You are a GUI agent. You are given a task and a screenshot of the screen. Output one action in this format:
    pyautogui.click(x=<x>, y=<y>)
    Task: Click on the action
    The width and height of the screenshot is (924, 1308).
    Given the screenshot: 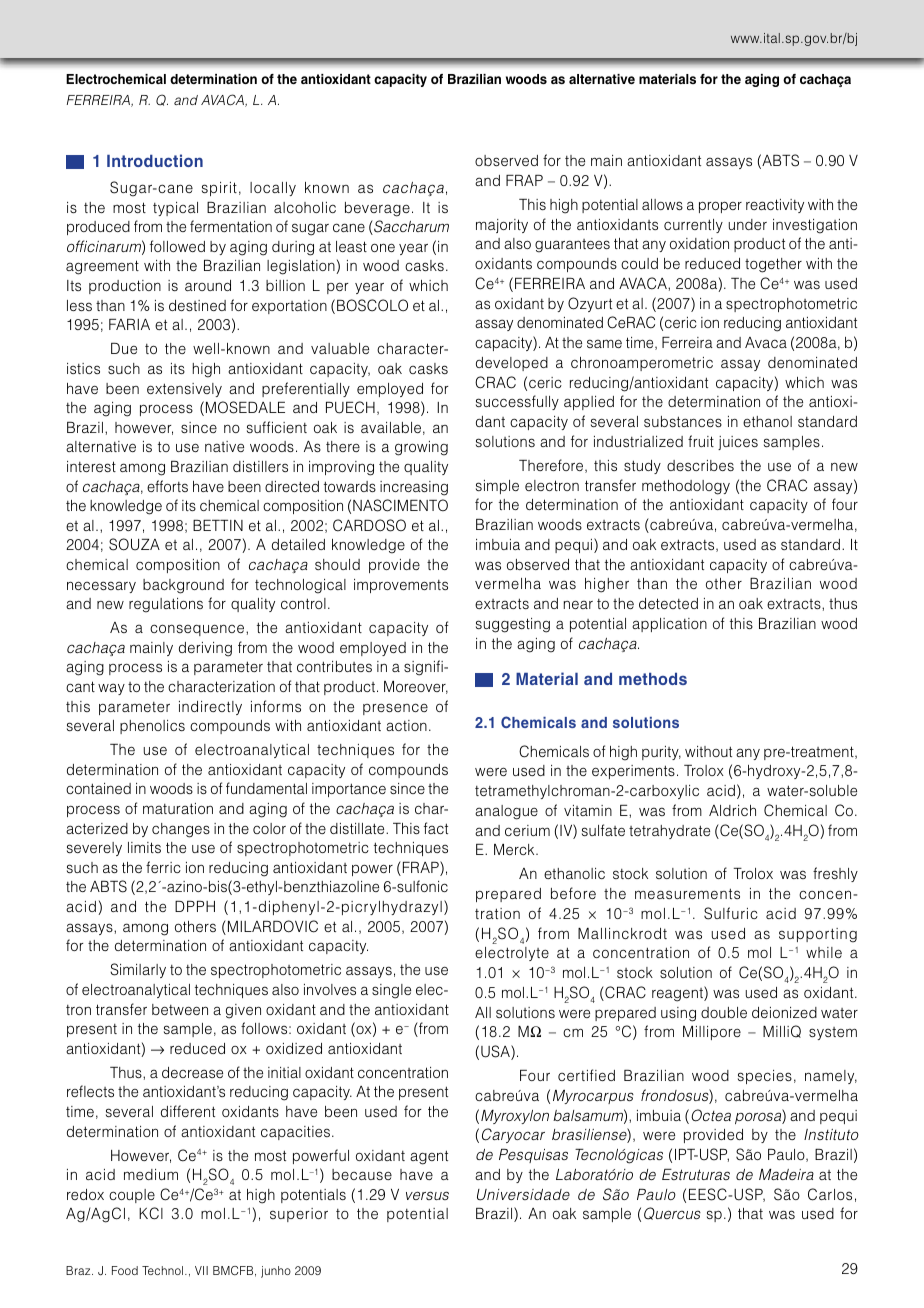 What is the action you would take?
    pyautogui.click(x=406, y=725)
